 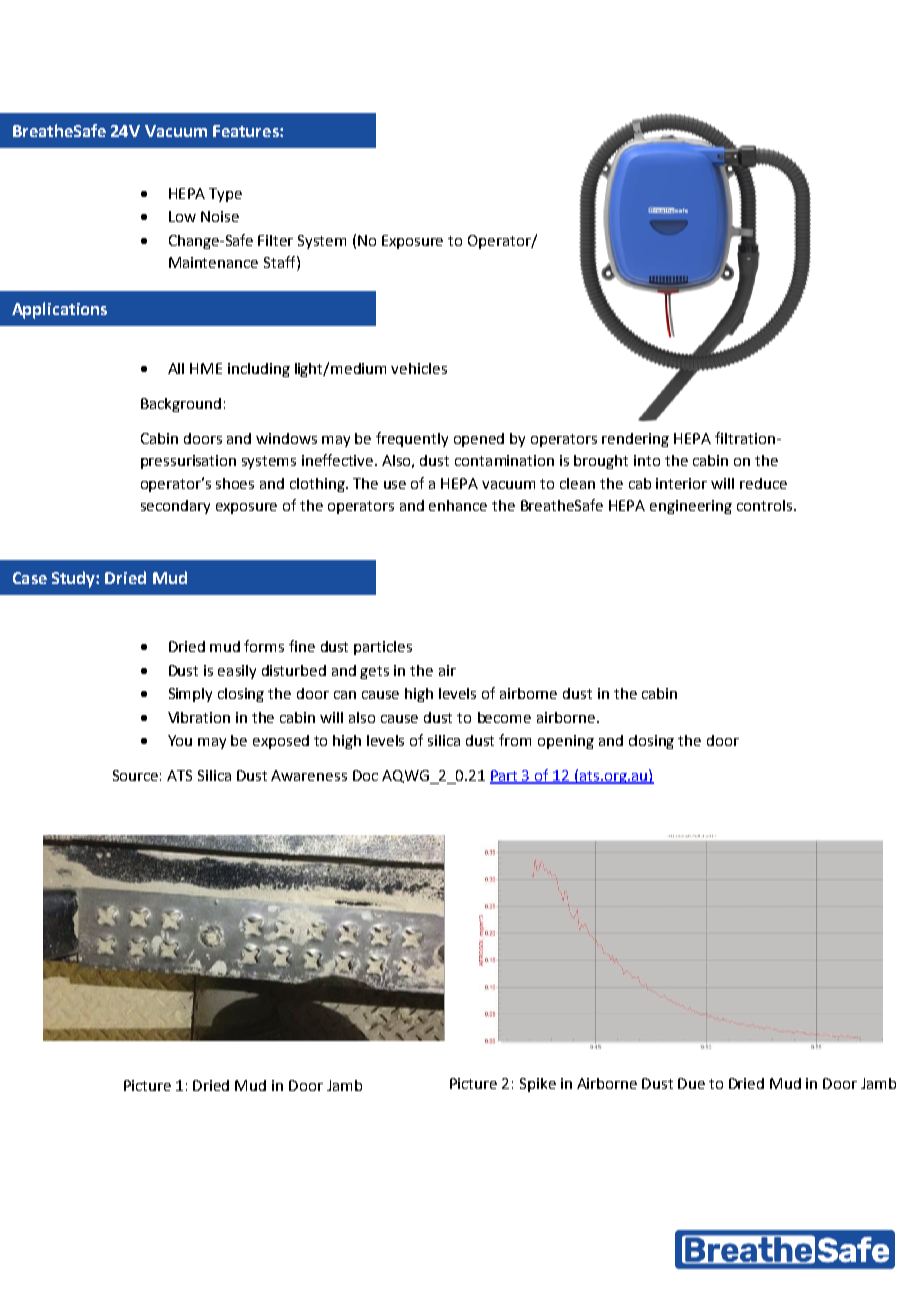 What do you see at coordinates (182, 216) in the screenshot?
I see `Low` at bounding box center [182, 216].
